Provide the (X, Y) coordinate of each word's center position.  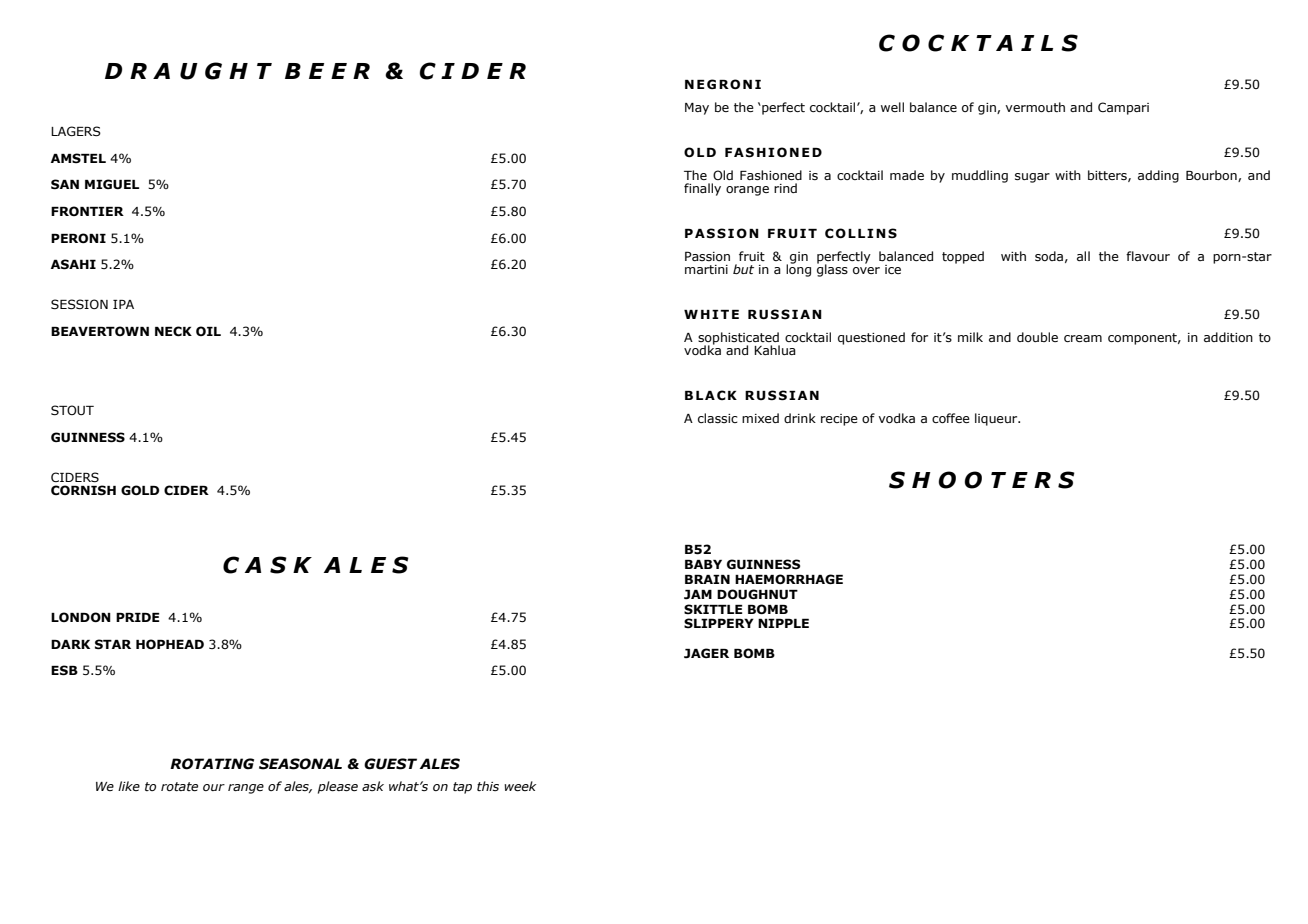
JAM (698, 595)
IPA (123, 304)
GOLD (140, 490)
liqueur (997, 419)
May (697, 109)
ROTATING (212, 764)
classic (718, 418)
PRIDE (138, 617)
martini (706, 269)
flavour (1148, 256)
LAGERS (76, 131)
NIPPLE (783, 623)
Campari (1123, 108)
